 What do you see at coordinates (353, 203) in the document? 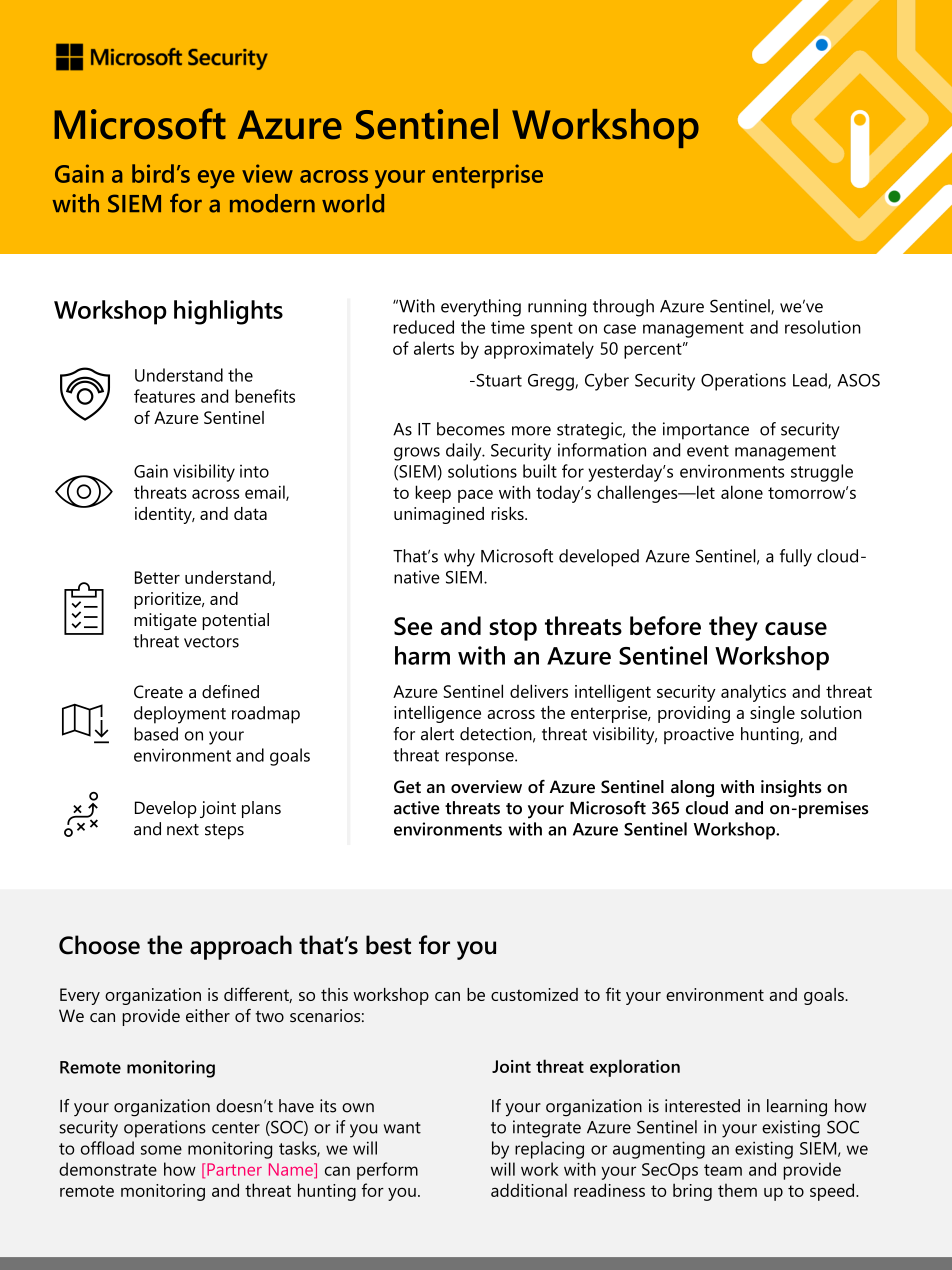
I see `world` at bounding box center [353, 203].
